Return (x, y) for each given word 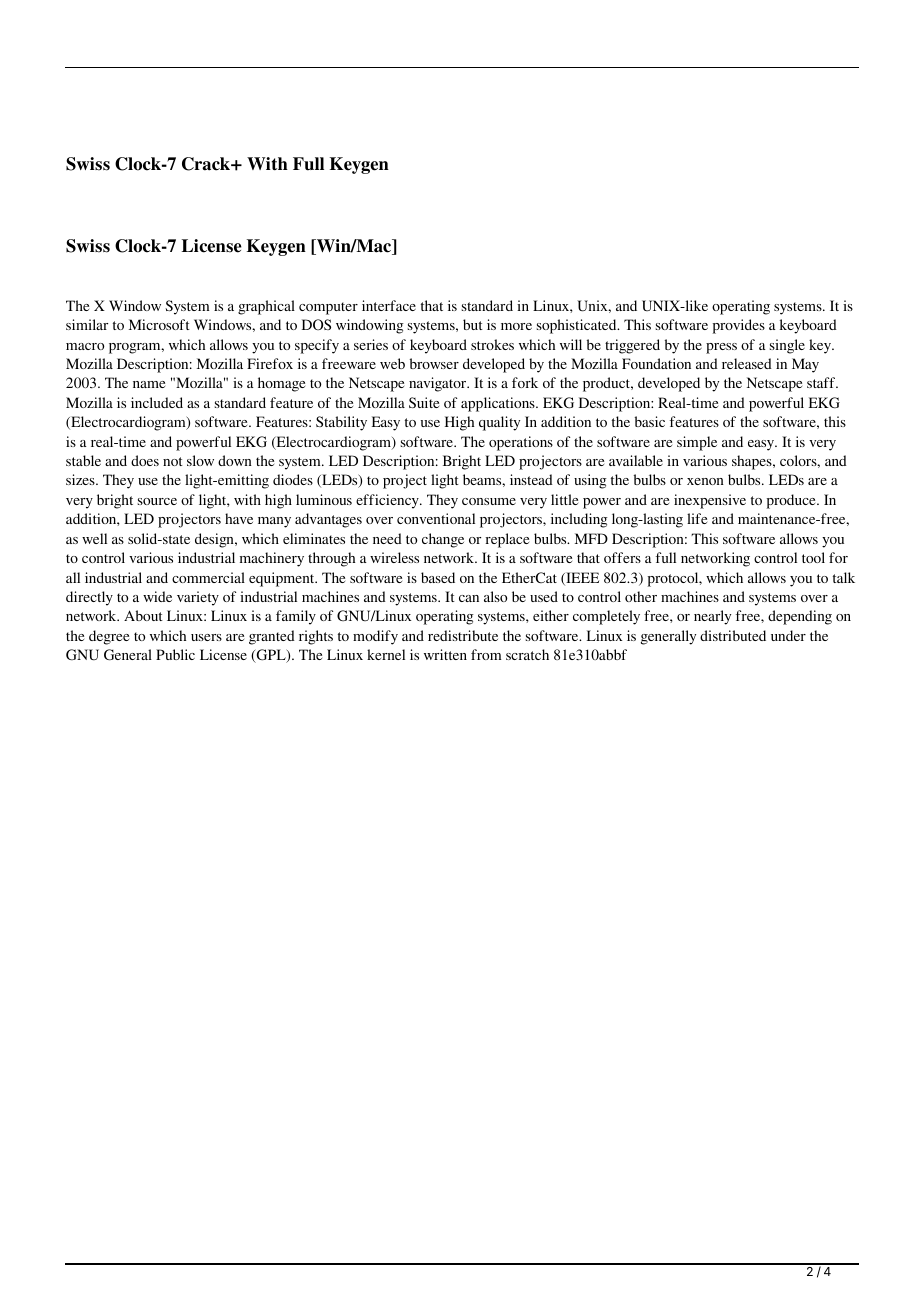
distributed (733, 635)
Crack (207, 164)
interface (389, 305)
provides (739, 326)
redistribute (463, 635)
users (206, 637)
